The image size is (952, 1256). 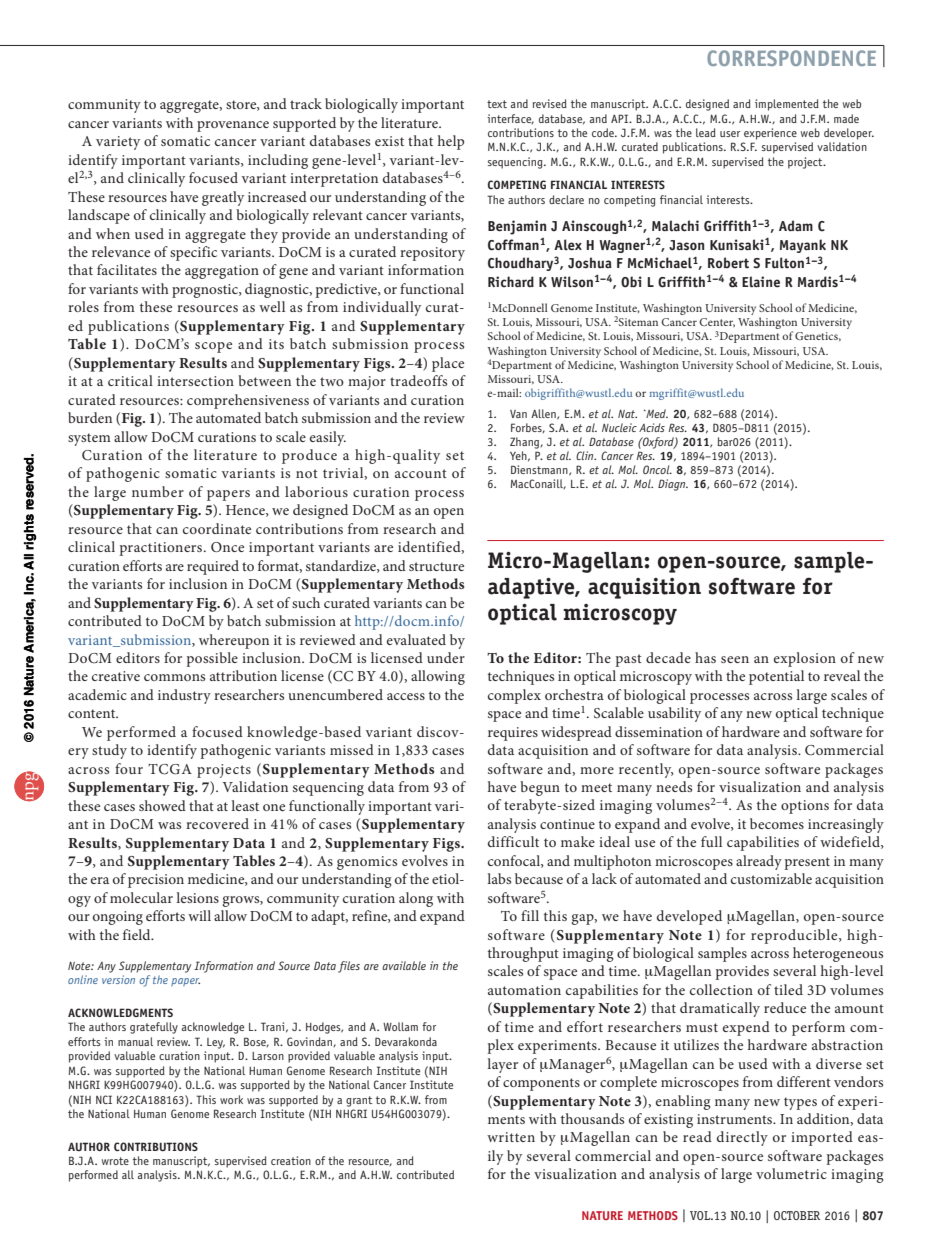 What do you see at coordinates (416, 639) in the document?
I see `evaluated` at bounding box center [416, 639].
